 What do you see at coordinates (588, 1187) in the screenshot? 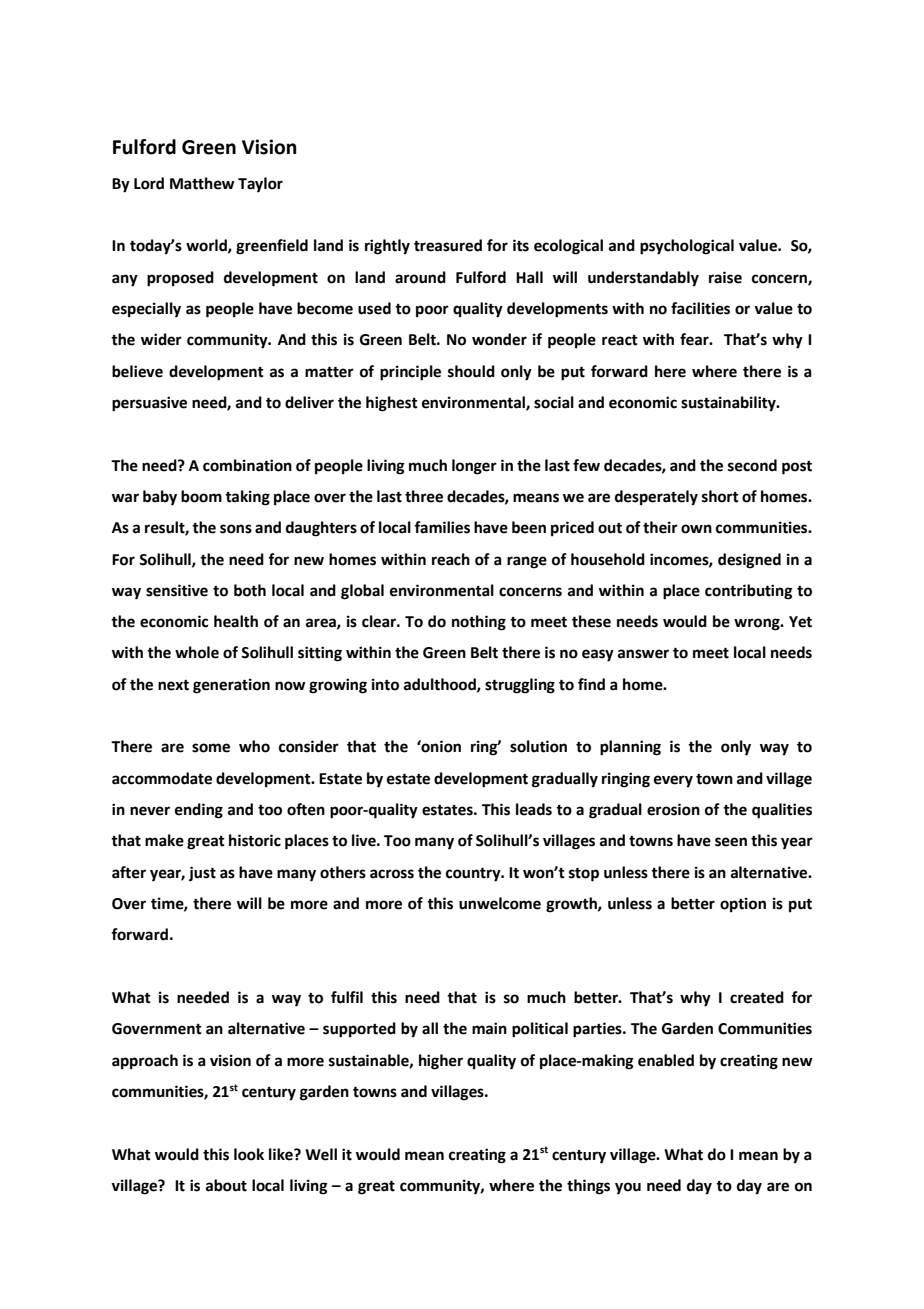
I see `things` at bounding box center [588, 1187].
